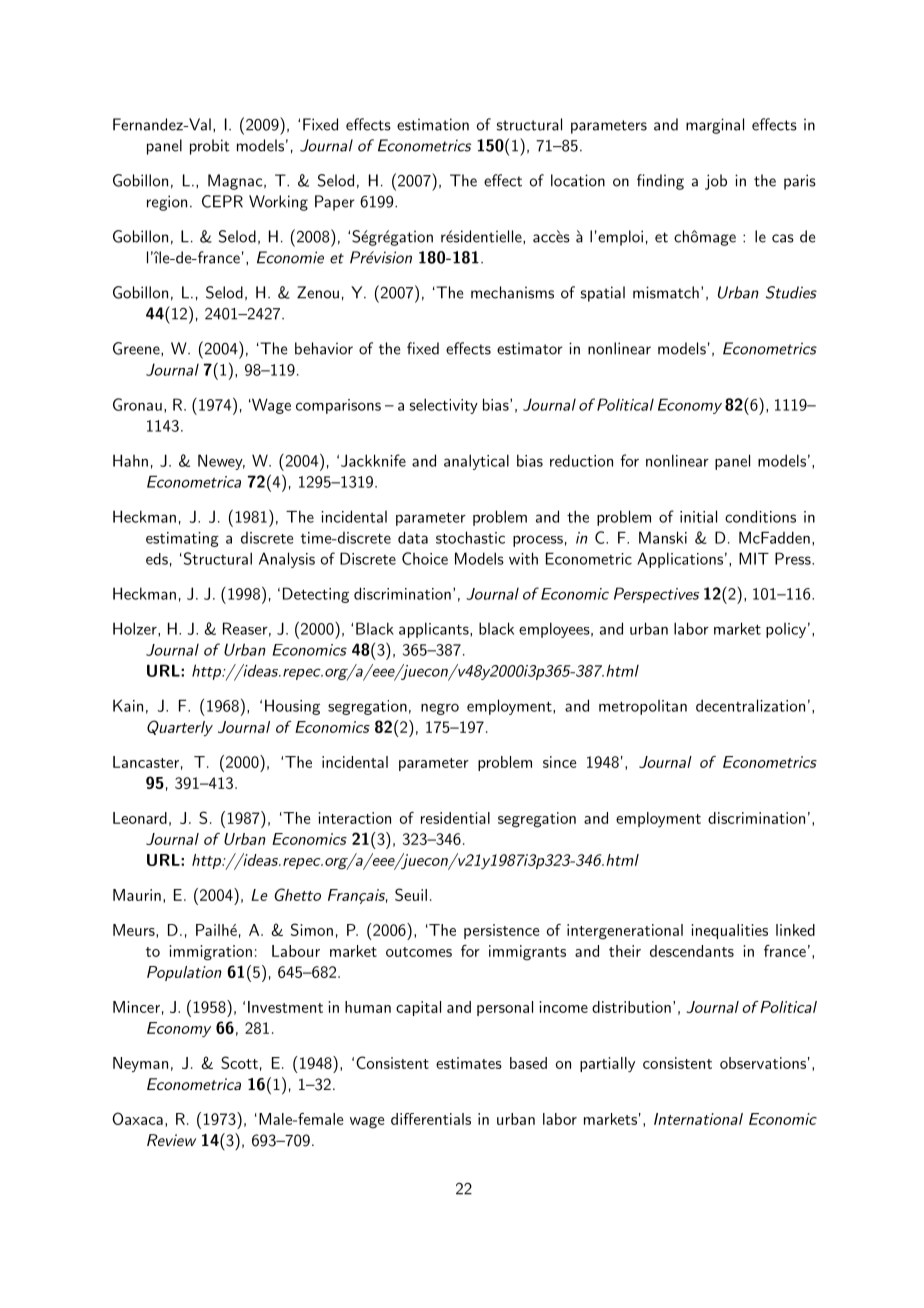  I want to click on Review, so click(171, 1140).
